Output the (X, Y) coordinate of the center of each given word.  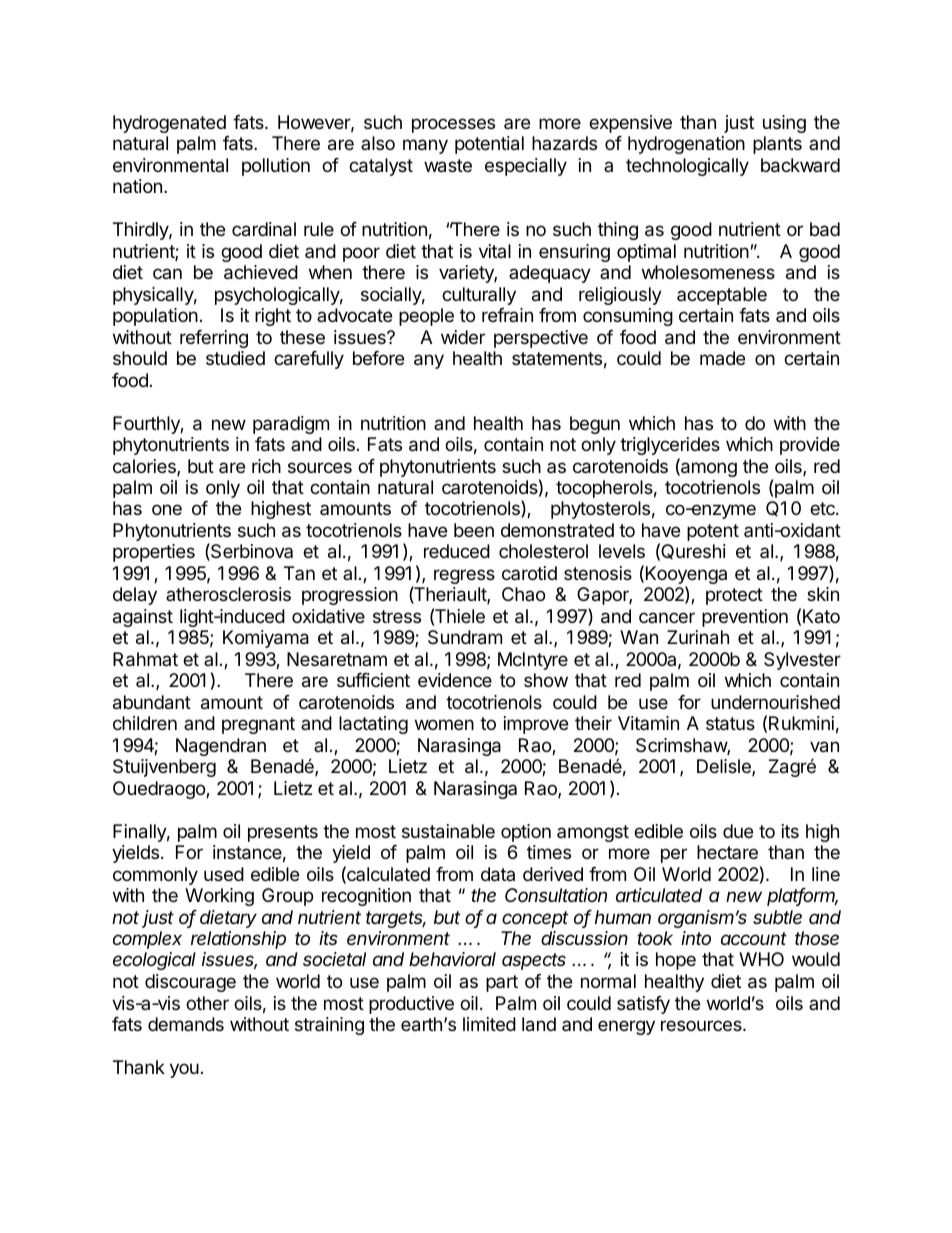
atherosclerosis (228, 594)
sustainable (448, 831)
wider (463, 337)
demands (186, 1024)
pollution (276, 167)
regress (464, 576)
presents (283, 833)
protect (734, 596)
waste (448, 166)
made (722, 358)
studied (235, 358)
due (738, 831)
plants (777, 145)
